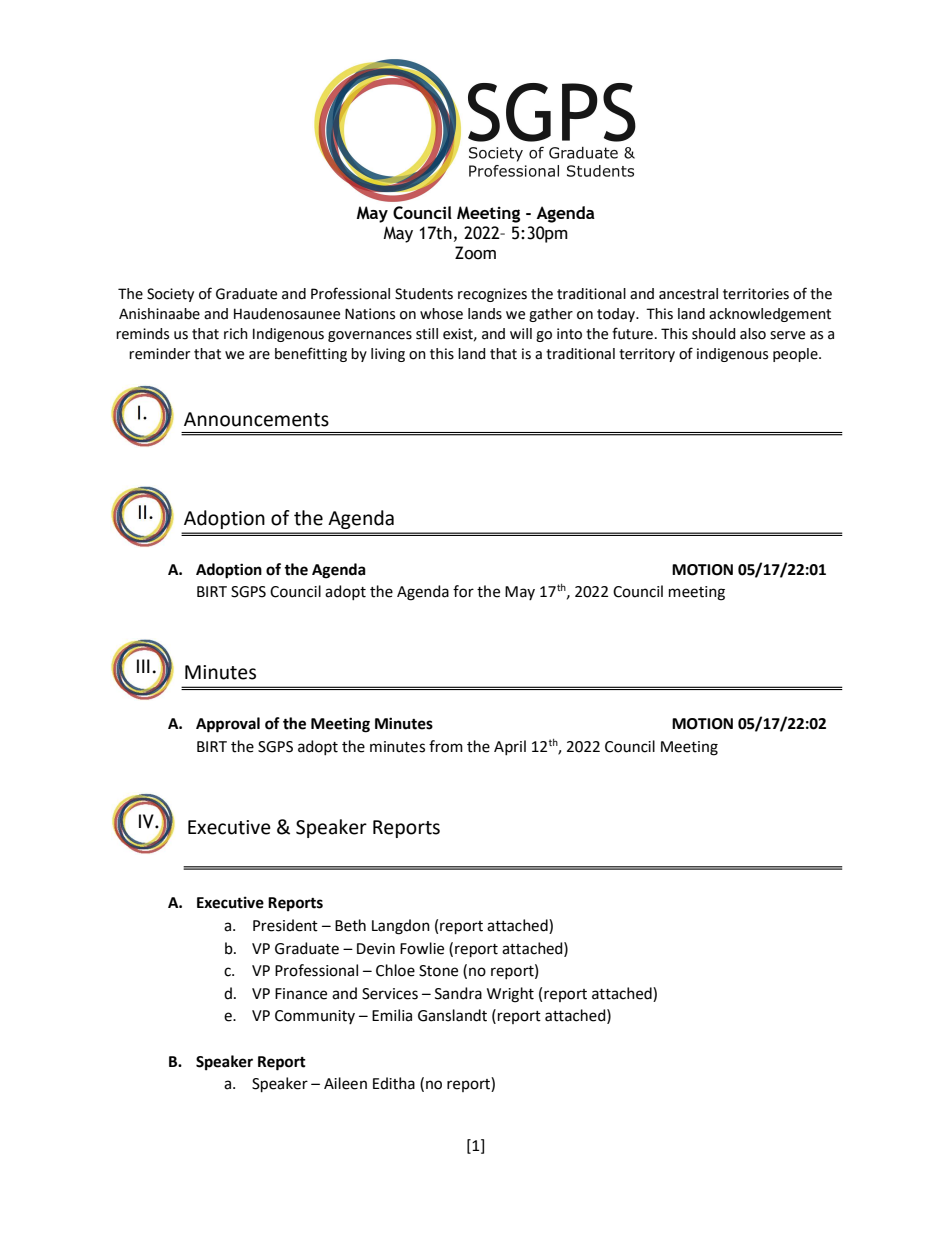 The image size is (952, 1233). What do you see at coordinates (458, 993) in the document?
I see `Sandra` at bounding box center [458, 993].
